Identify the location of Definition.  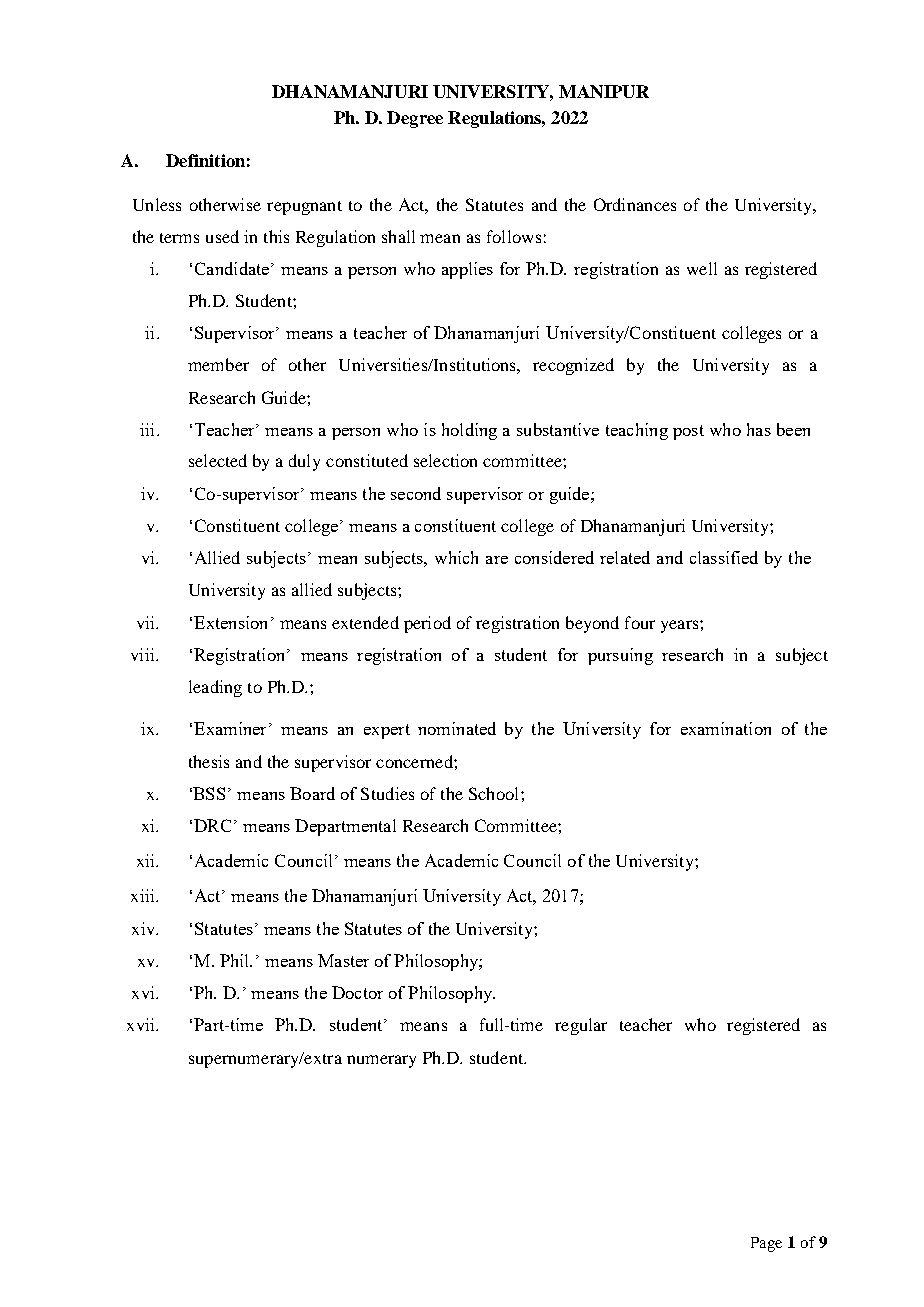
(205, 160).
